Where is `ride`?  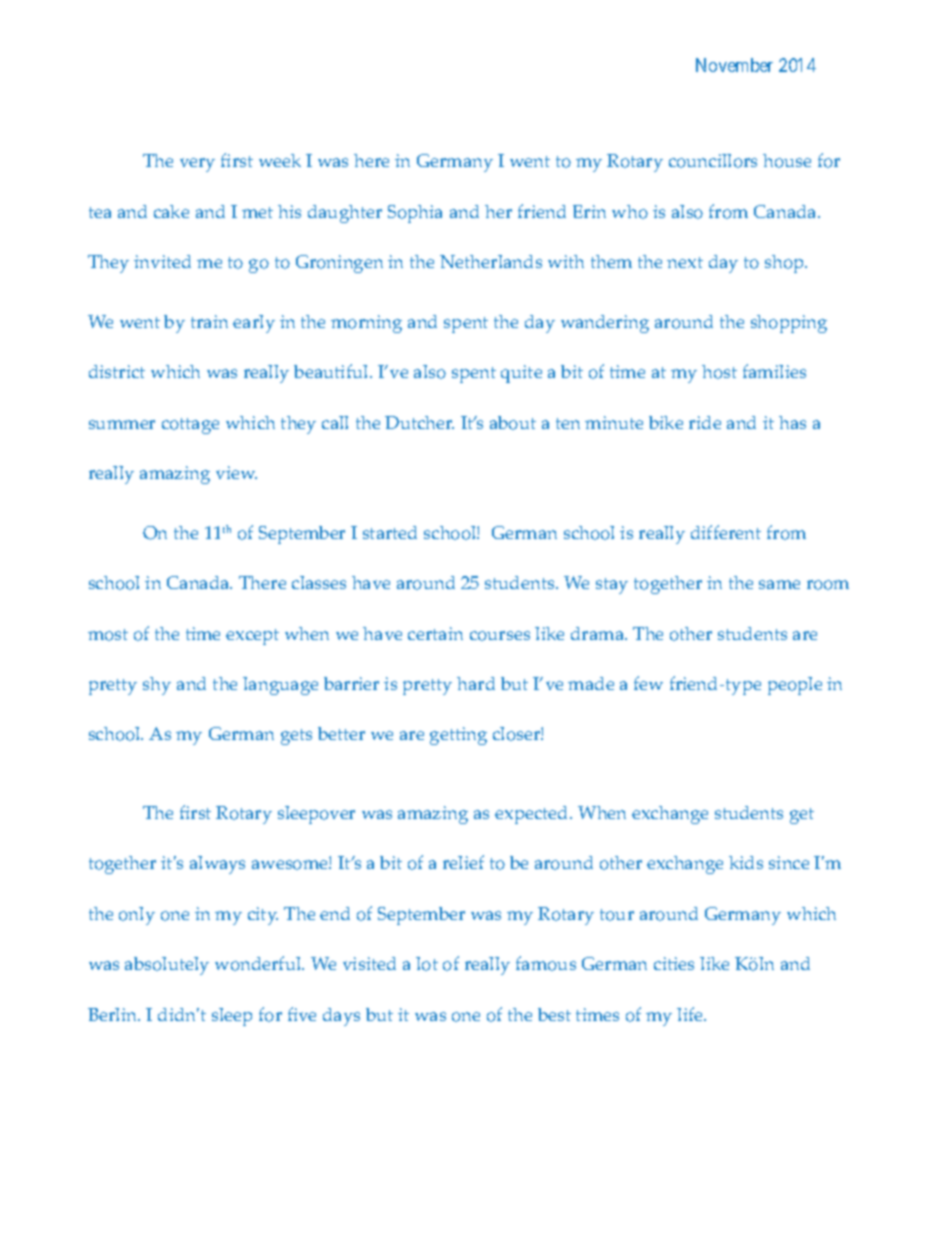
ride is located at coordinates (705, 422).
